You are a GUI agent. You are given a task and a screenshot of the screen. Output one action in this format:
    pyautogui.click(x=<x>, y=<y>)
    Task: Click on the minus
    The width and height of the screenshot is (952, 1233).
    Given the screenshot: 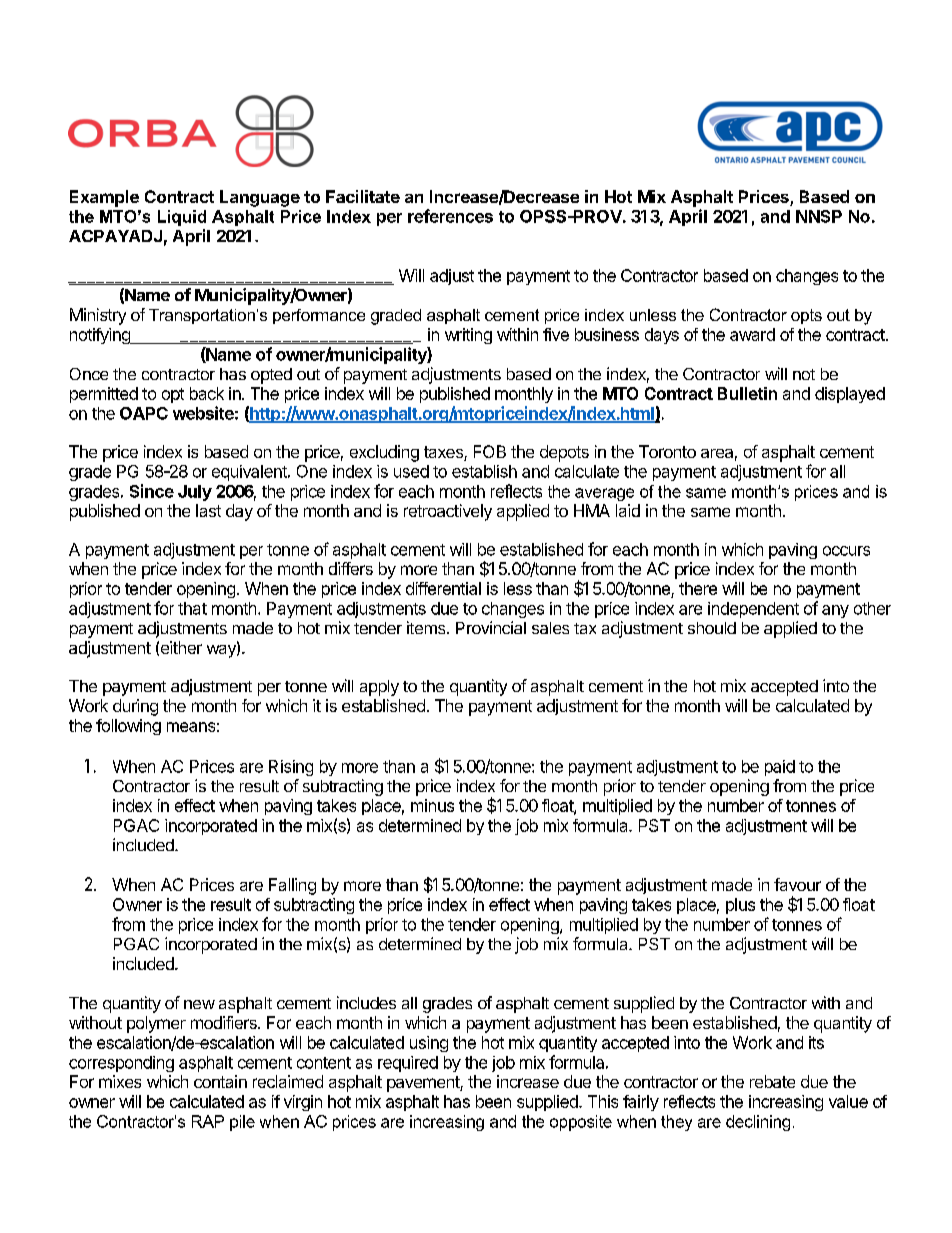 What is the action you would take?
    pyautogui.click(x=432, y=805)
